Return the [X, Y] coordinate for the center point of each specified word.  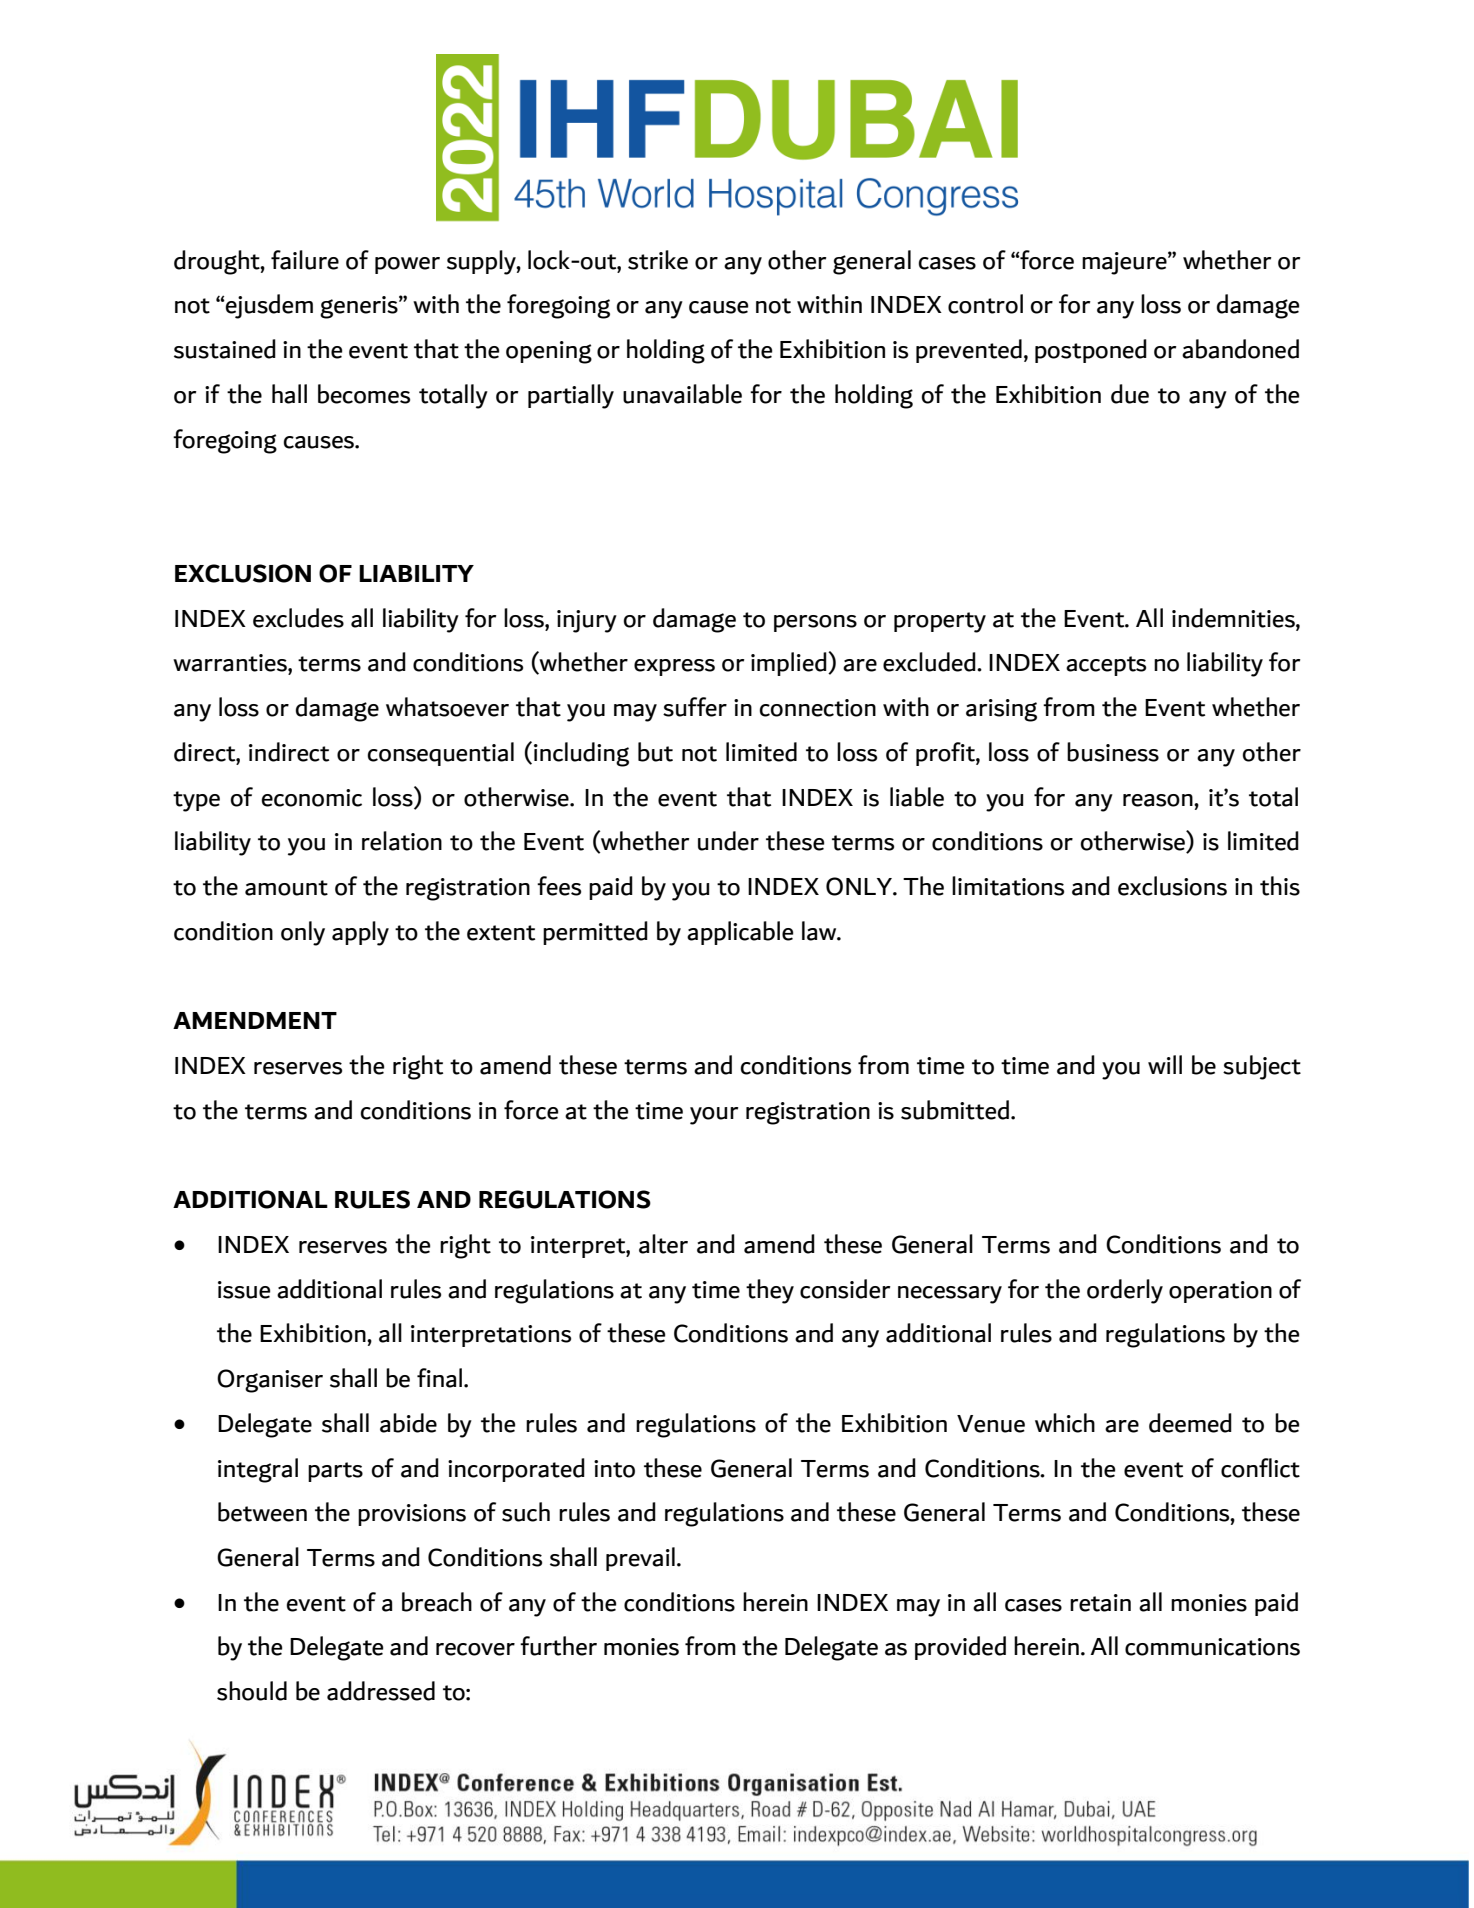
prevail [640, 1559]
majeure [1125, 263]
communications [1212, 1647]
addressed [381, 1691]
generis [360, 307]
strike [658, 260]
